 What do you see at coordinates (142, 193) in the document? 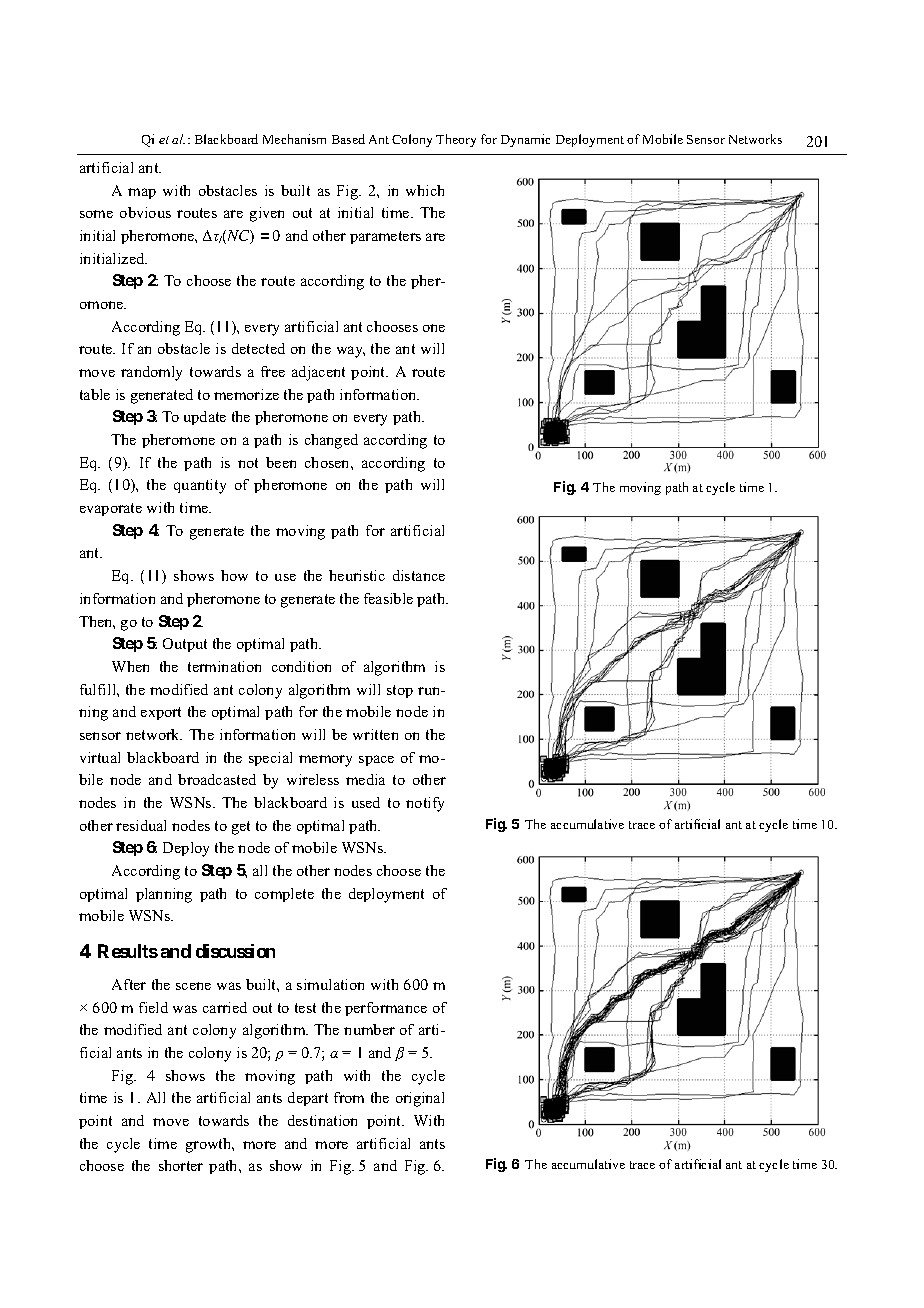
I see `map` at bounding box center [142, 193].
